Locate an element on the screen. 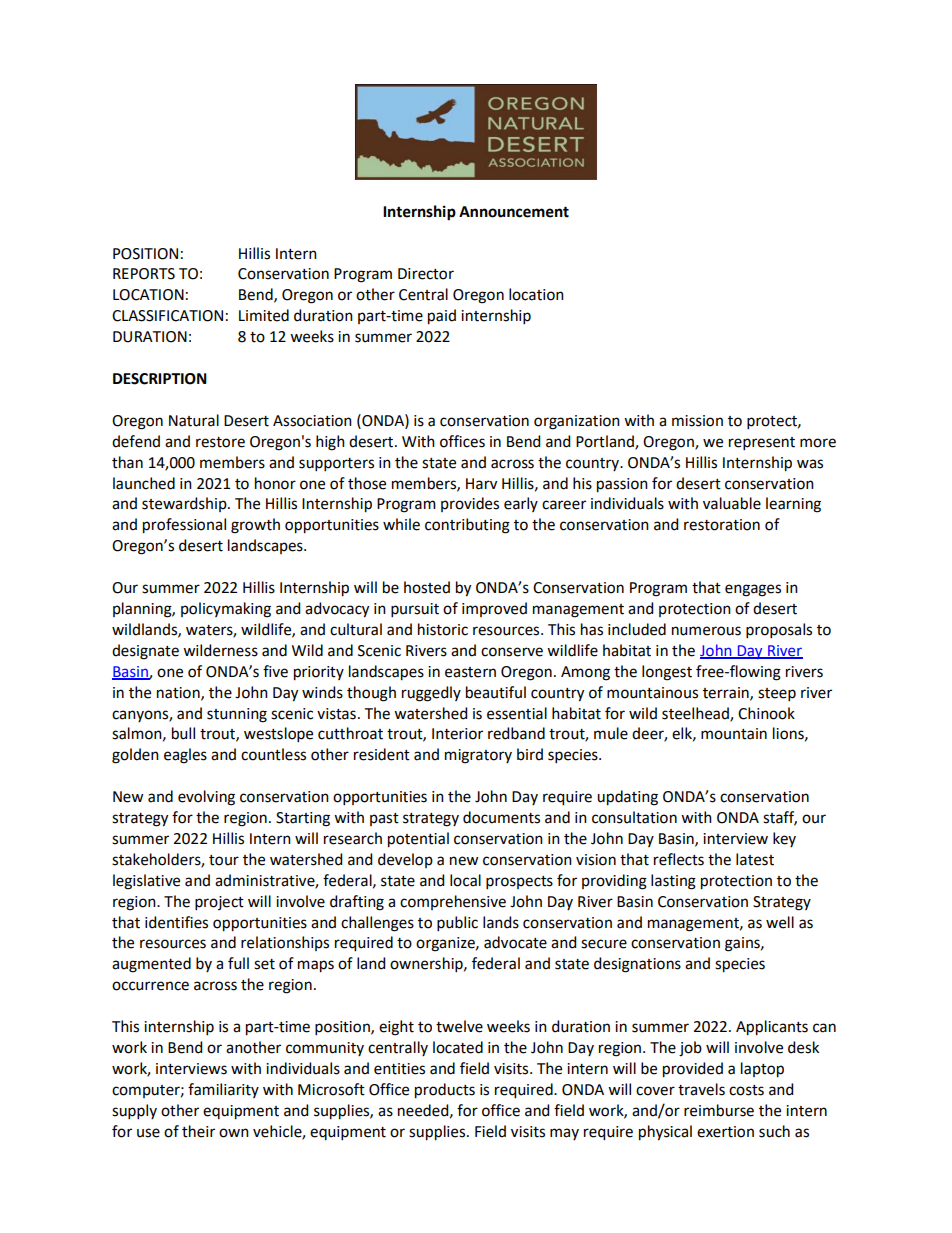 The width and height of the screenshot is (952, 1233). evolving is located at coordinates (206, 798).
